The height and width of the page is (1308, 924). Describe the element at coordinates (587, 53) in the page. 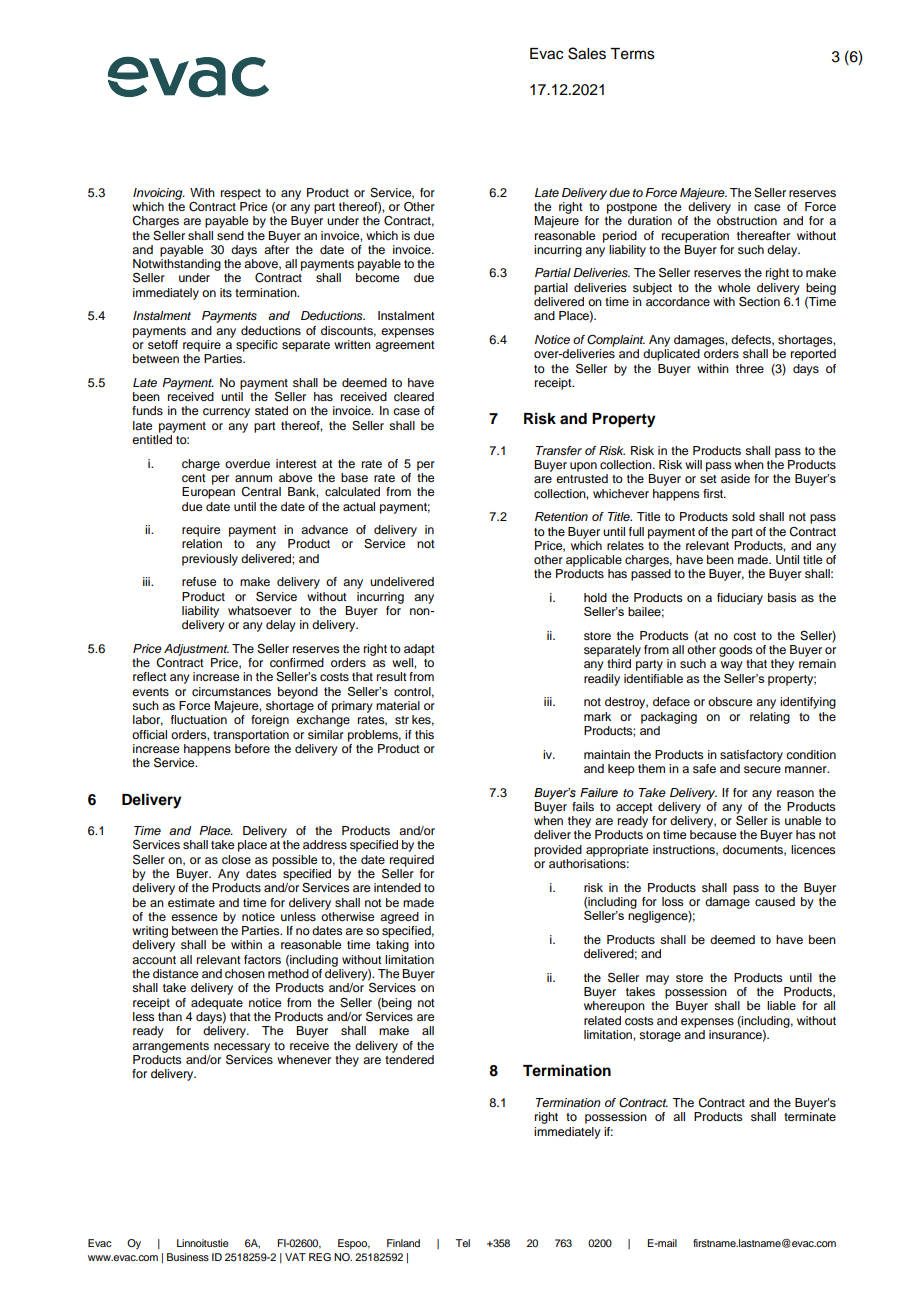

I see `Sales` at that location.
